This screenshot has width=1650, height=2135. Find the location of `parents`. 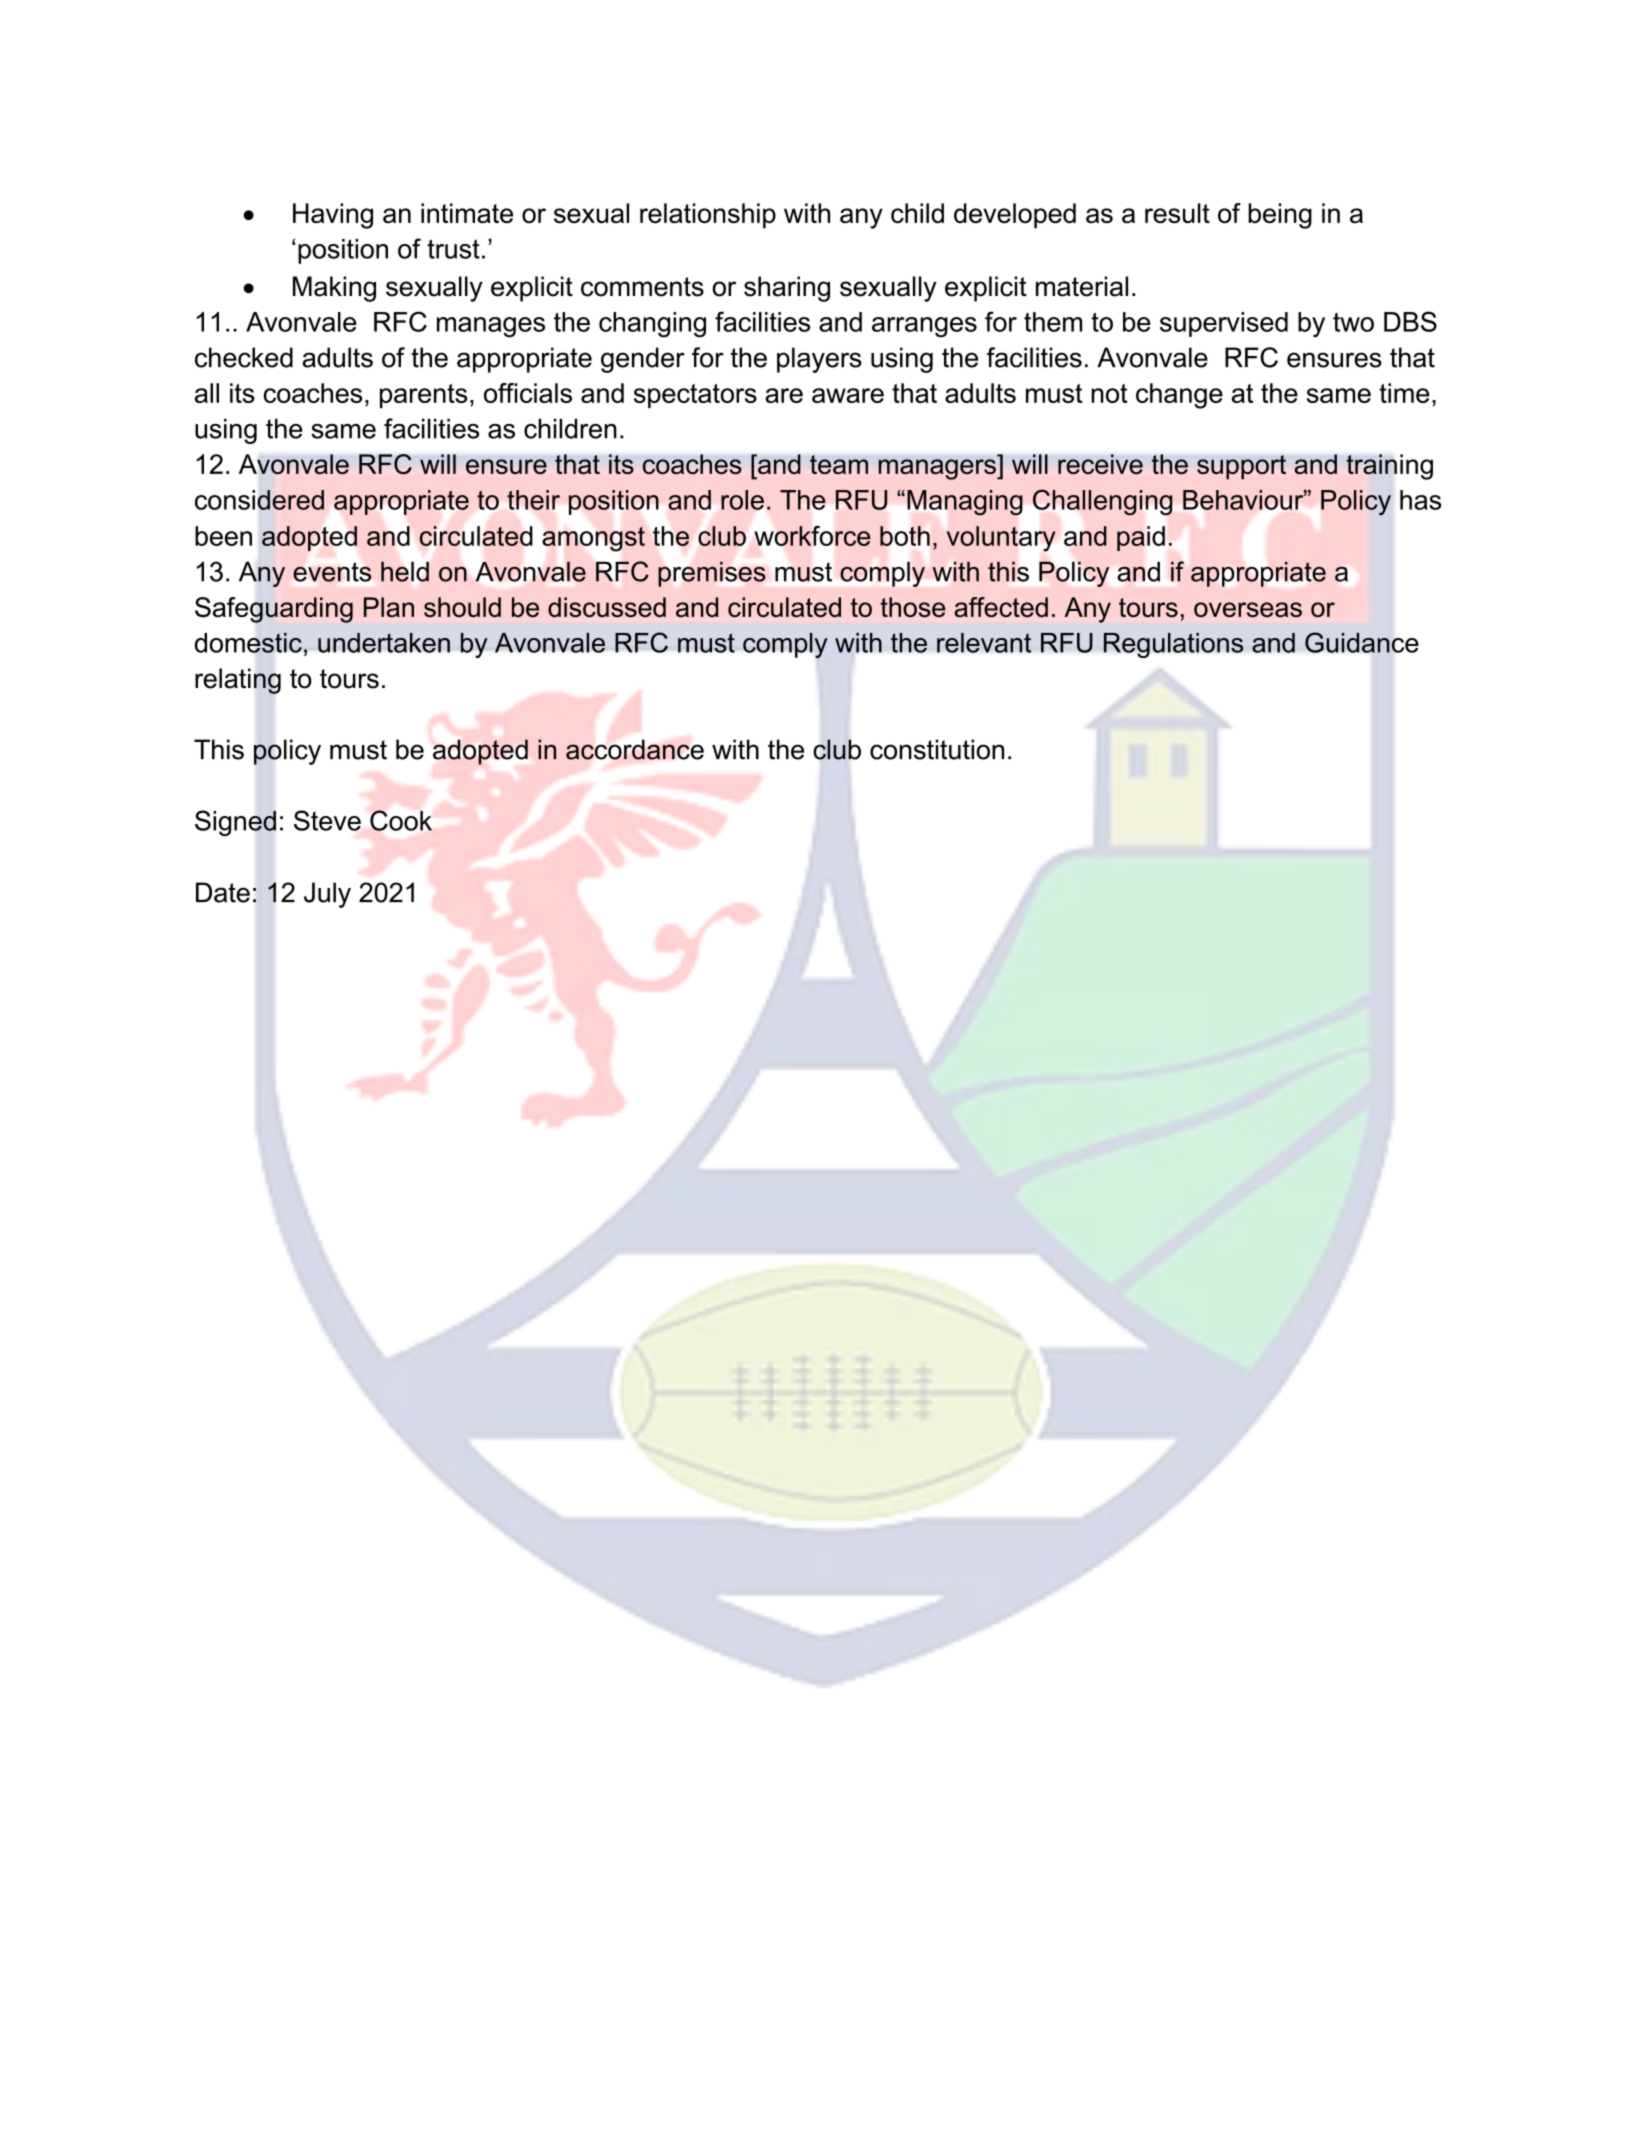

parents is located at coordinates (423, 396).
